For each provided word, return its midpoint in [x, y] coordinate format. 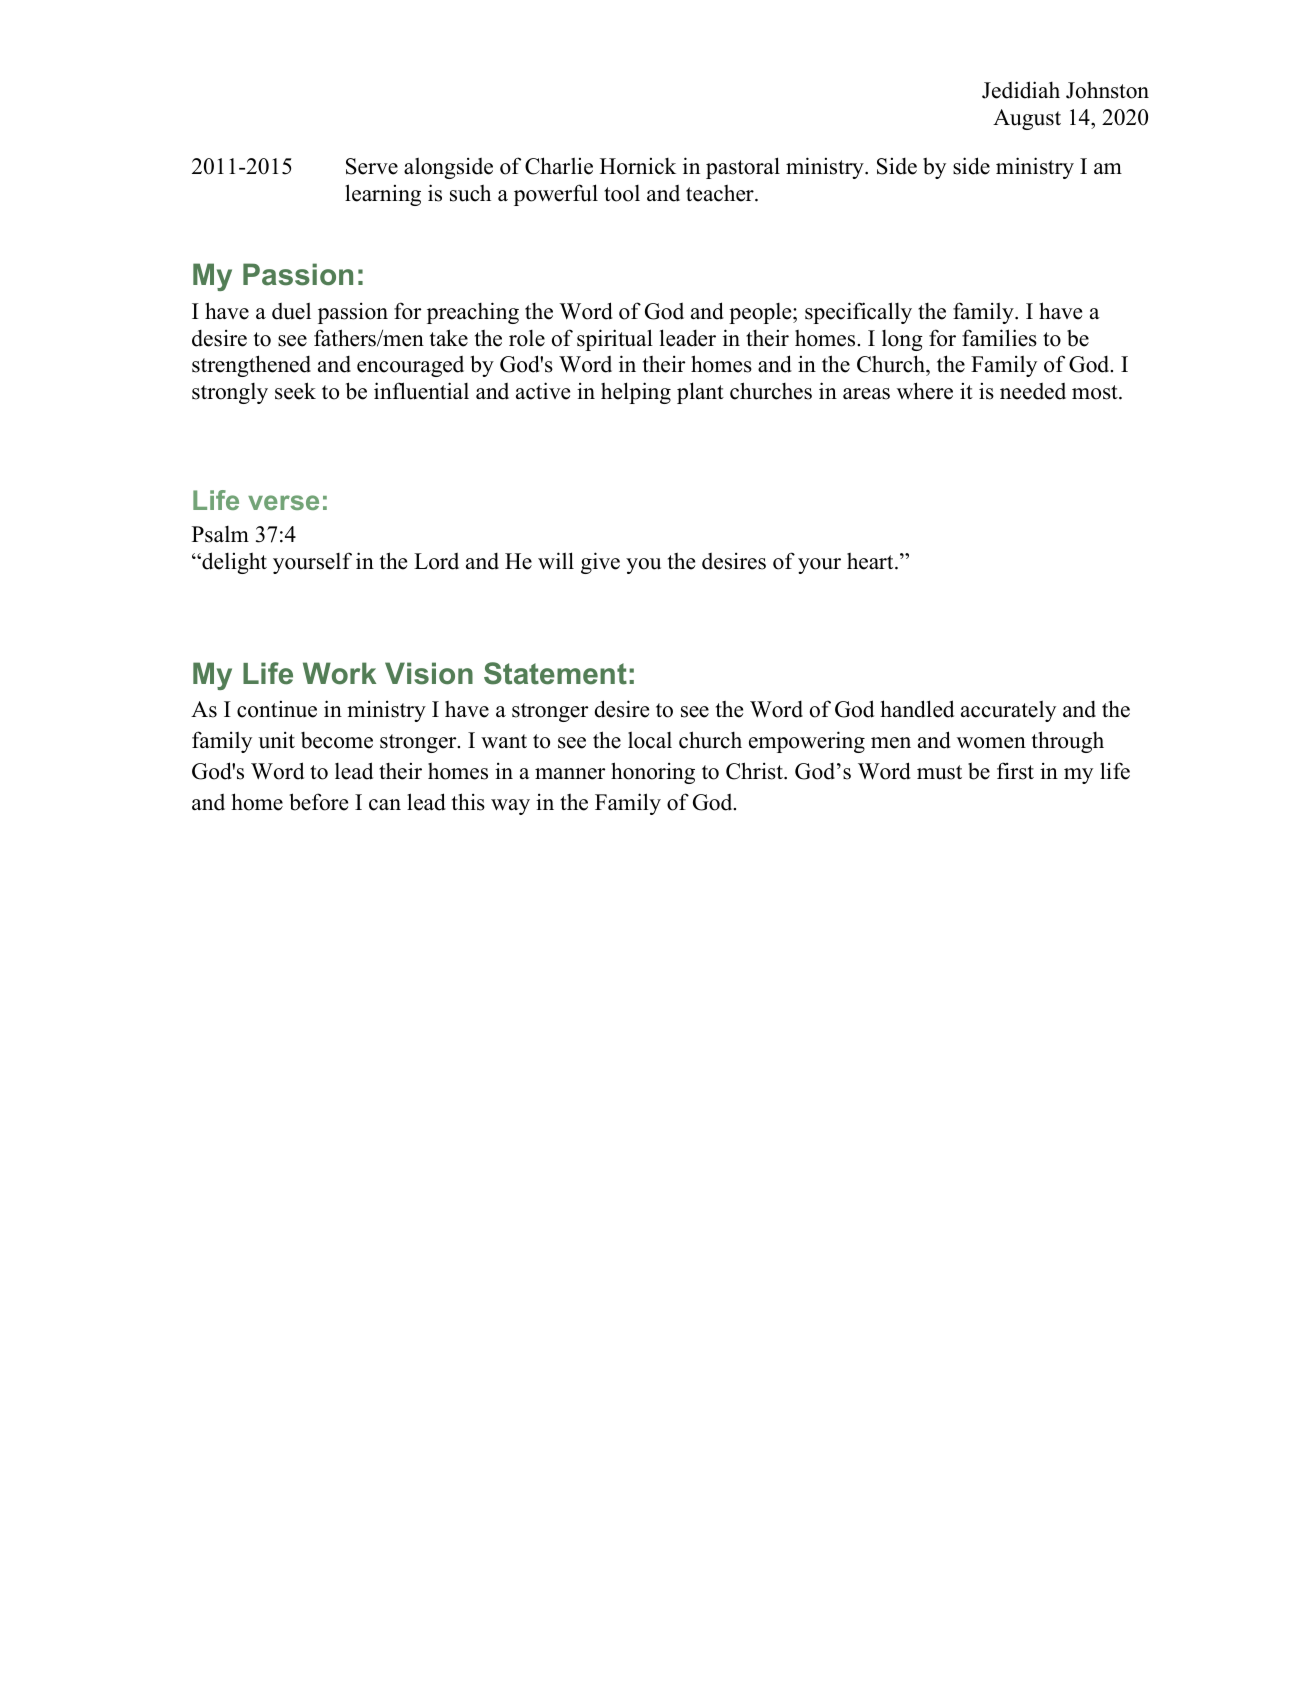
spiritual [615, 340]
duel [291, 311]
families [999, 338]
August [1027, 119]
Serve [372, 166]
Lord [436, 561]
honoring [653, 773]
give [600, 563]
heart [871, 561]
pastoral [743, 168]
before [318, 802]
